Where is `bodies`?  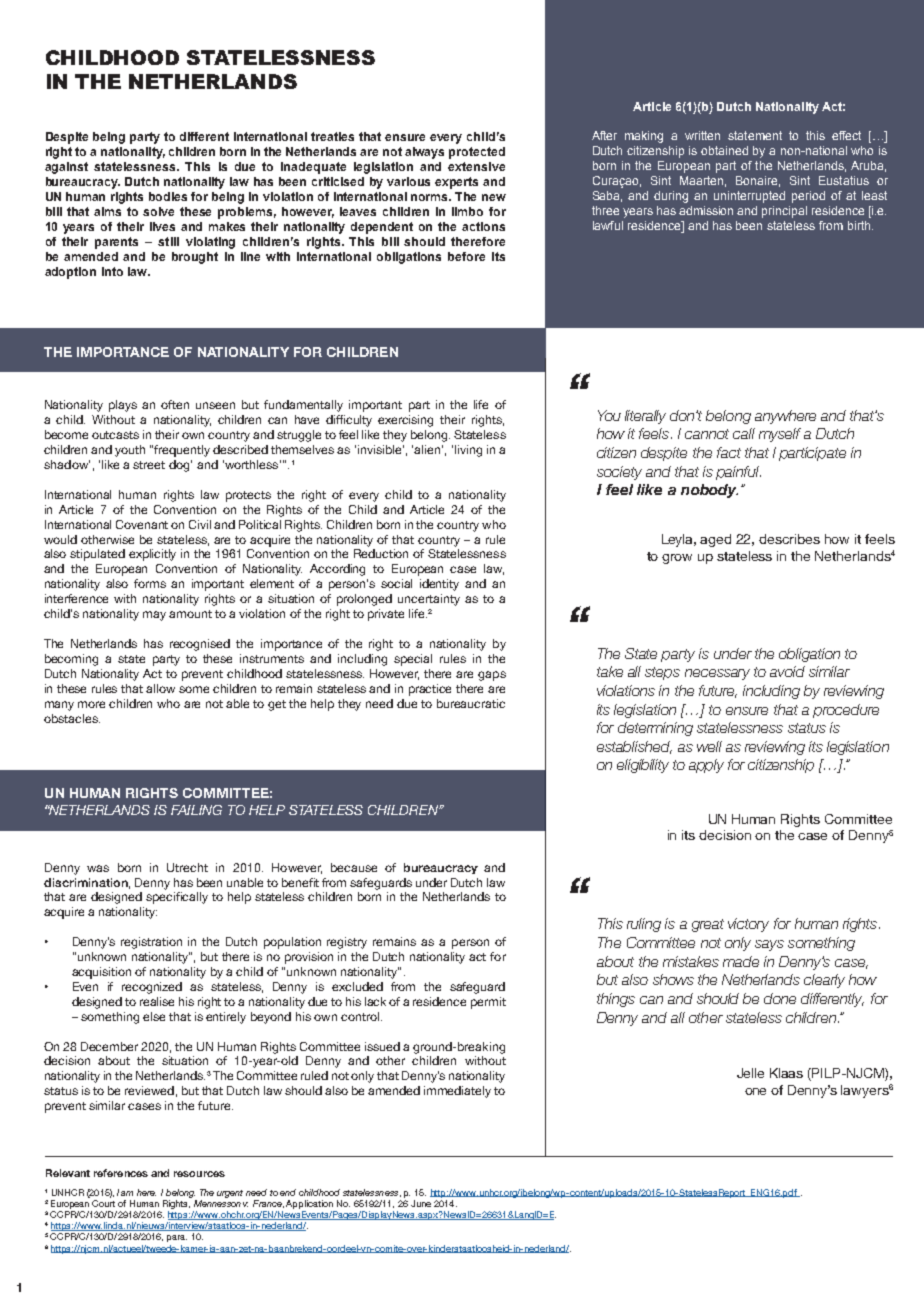
bodies is located at coordinates (168, 196).
